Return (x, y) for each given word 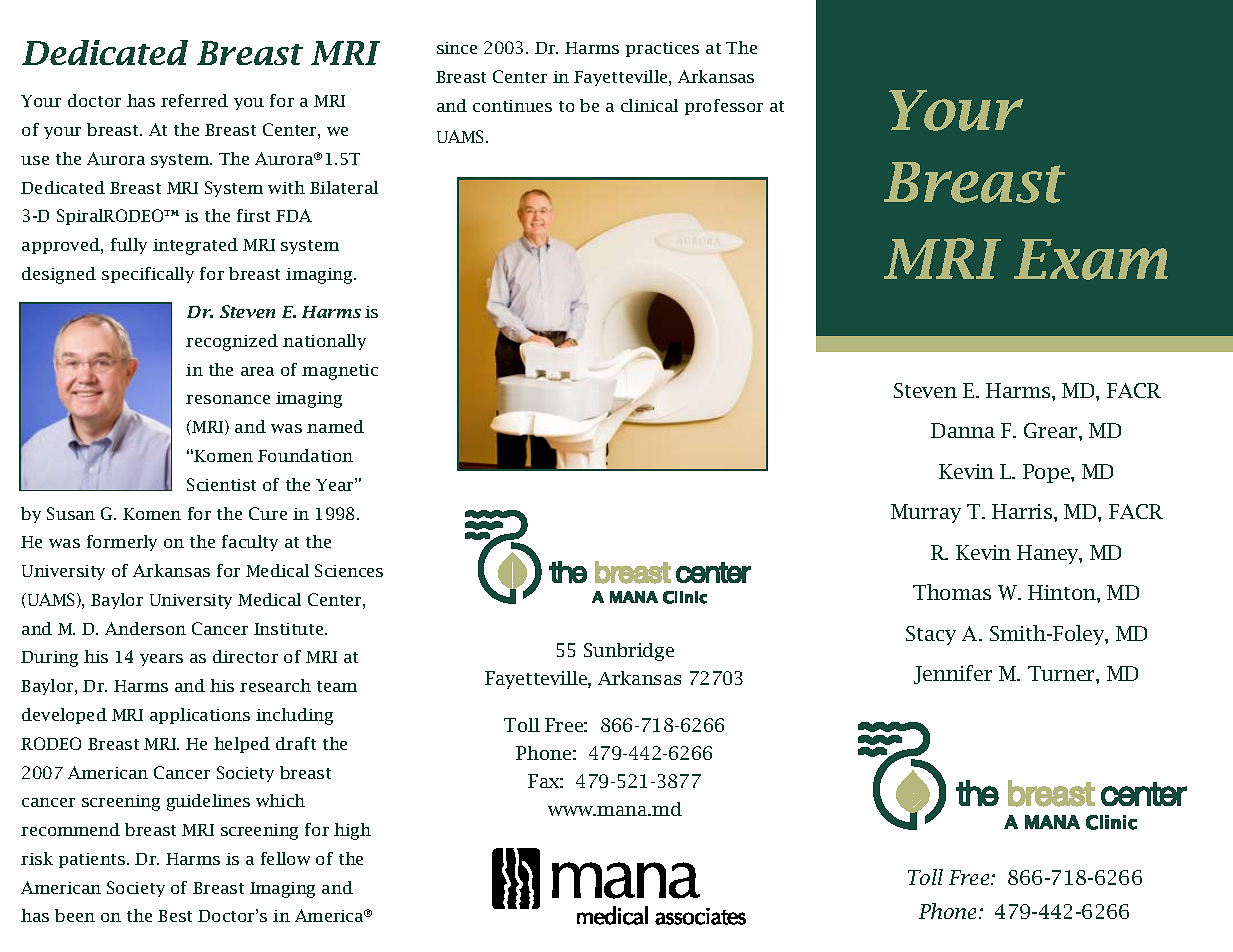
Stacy (931, 635)
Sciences (349, 570)
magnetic (340, 372)
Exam (1091, 259)
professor (724, 107)
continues (512, 106)
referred (194, 100)
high (352, 831)
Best (175, 916)
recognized (232, 342)
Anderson (145, 628)
